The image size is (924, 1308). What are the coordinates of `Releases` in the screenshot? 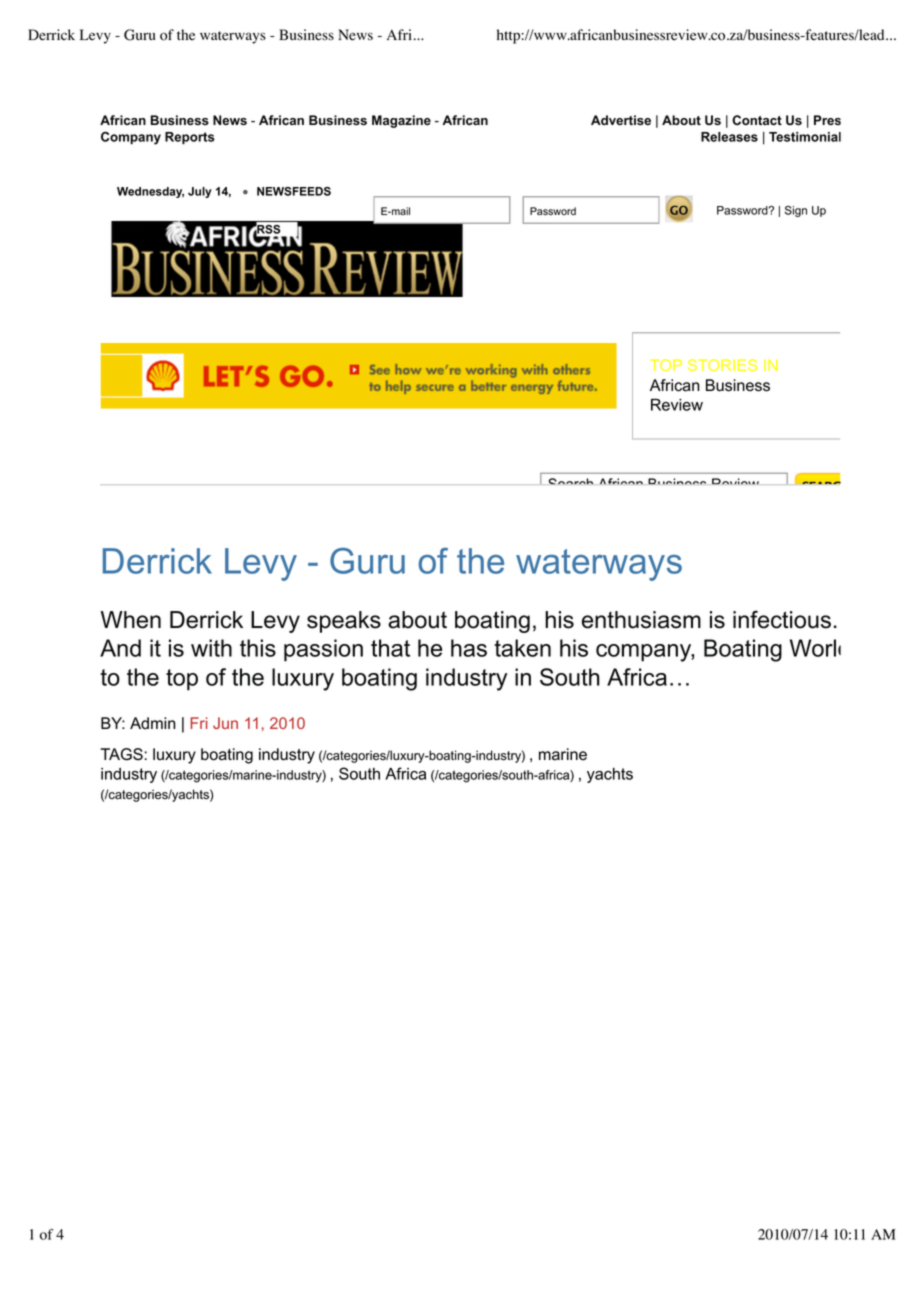 It's located at (729, 137).
